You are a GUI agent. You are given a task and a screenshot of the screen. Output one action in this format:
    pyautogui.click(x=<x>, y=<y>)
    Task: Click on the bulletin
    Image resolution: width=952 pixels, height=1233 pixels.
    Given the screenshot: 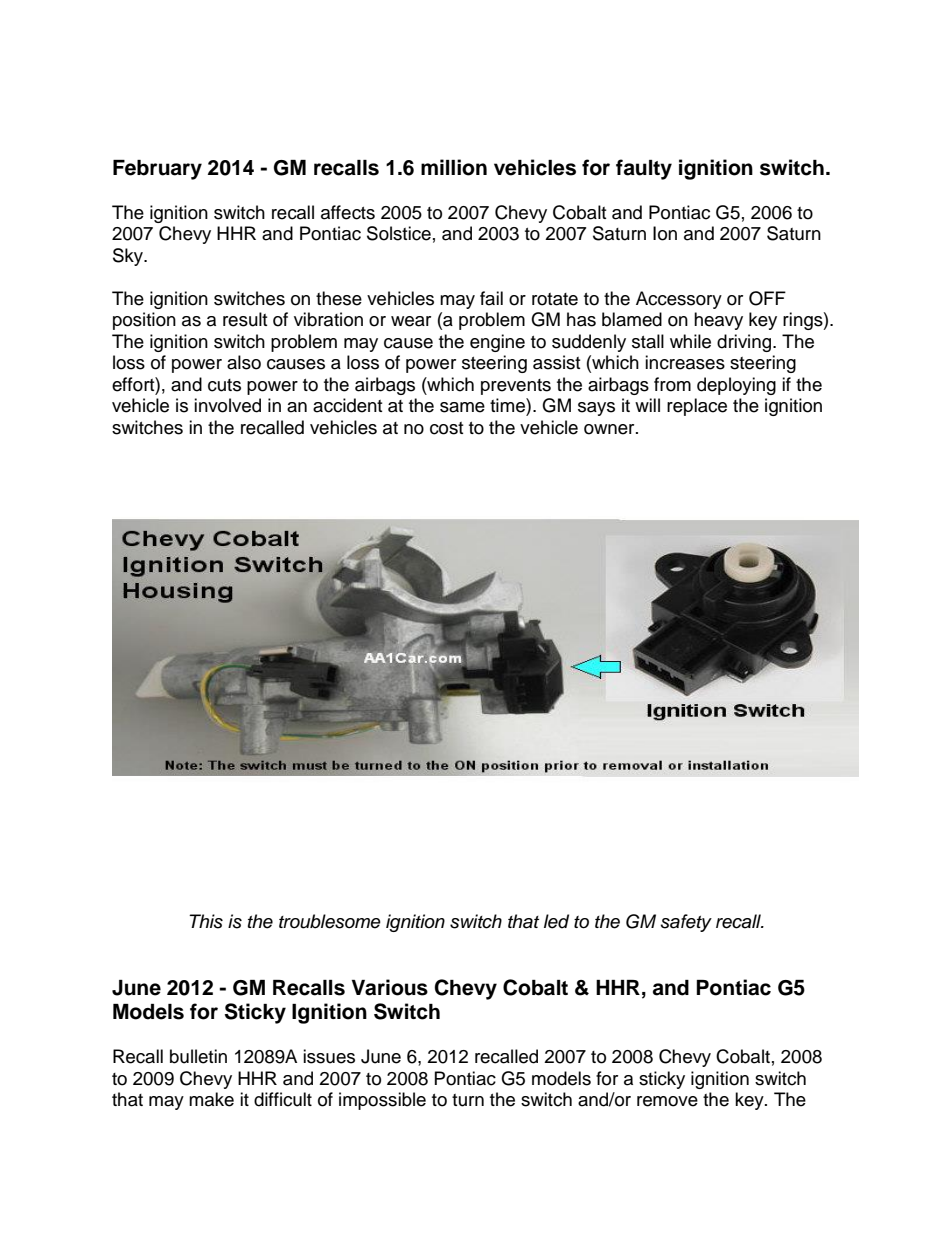 What is the action you would take?
    pyautogui.click(x=198, y=1056)
